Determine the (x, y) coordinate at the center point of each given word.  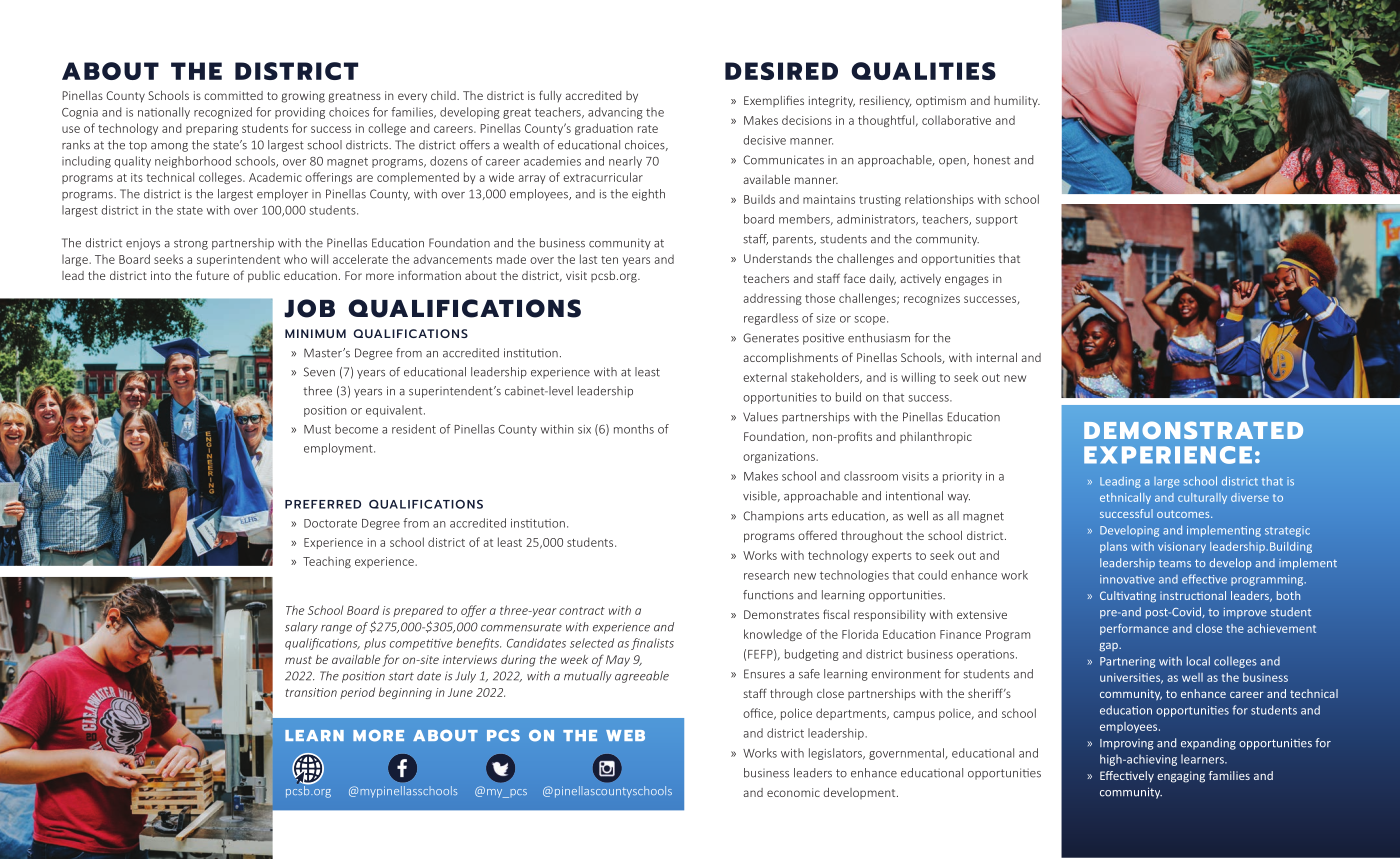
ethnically (1125, 498)
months (634, 429)
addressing (773, 299)
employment (339, 449)
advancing (615, 113)
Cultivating (1128, 596)
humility (1017, 102)
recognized (223, 113)
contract (582, 611)
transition (311, 692)
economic (793, 792)
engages (967, 281)
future (212, 275)
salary (301, 628)
